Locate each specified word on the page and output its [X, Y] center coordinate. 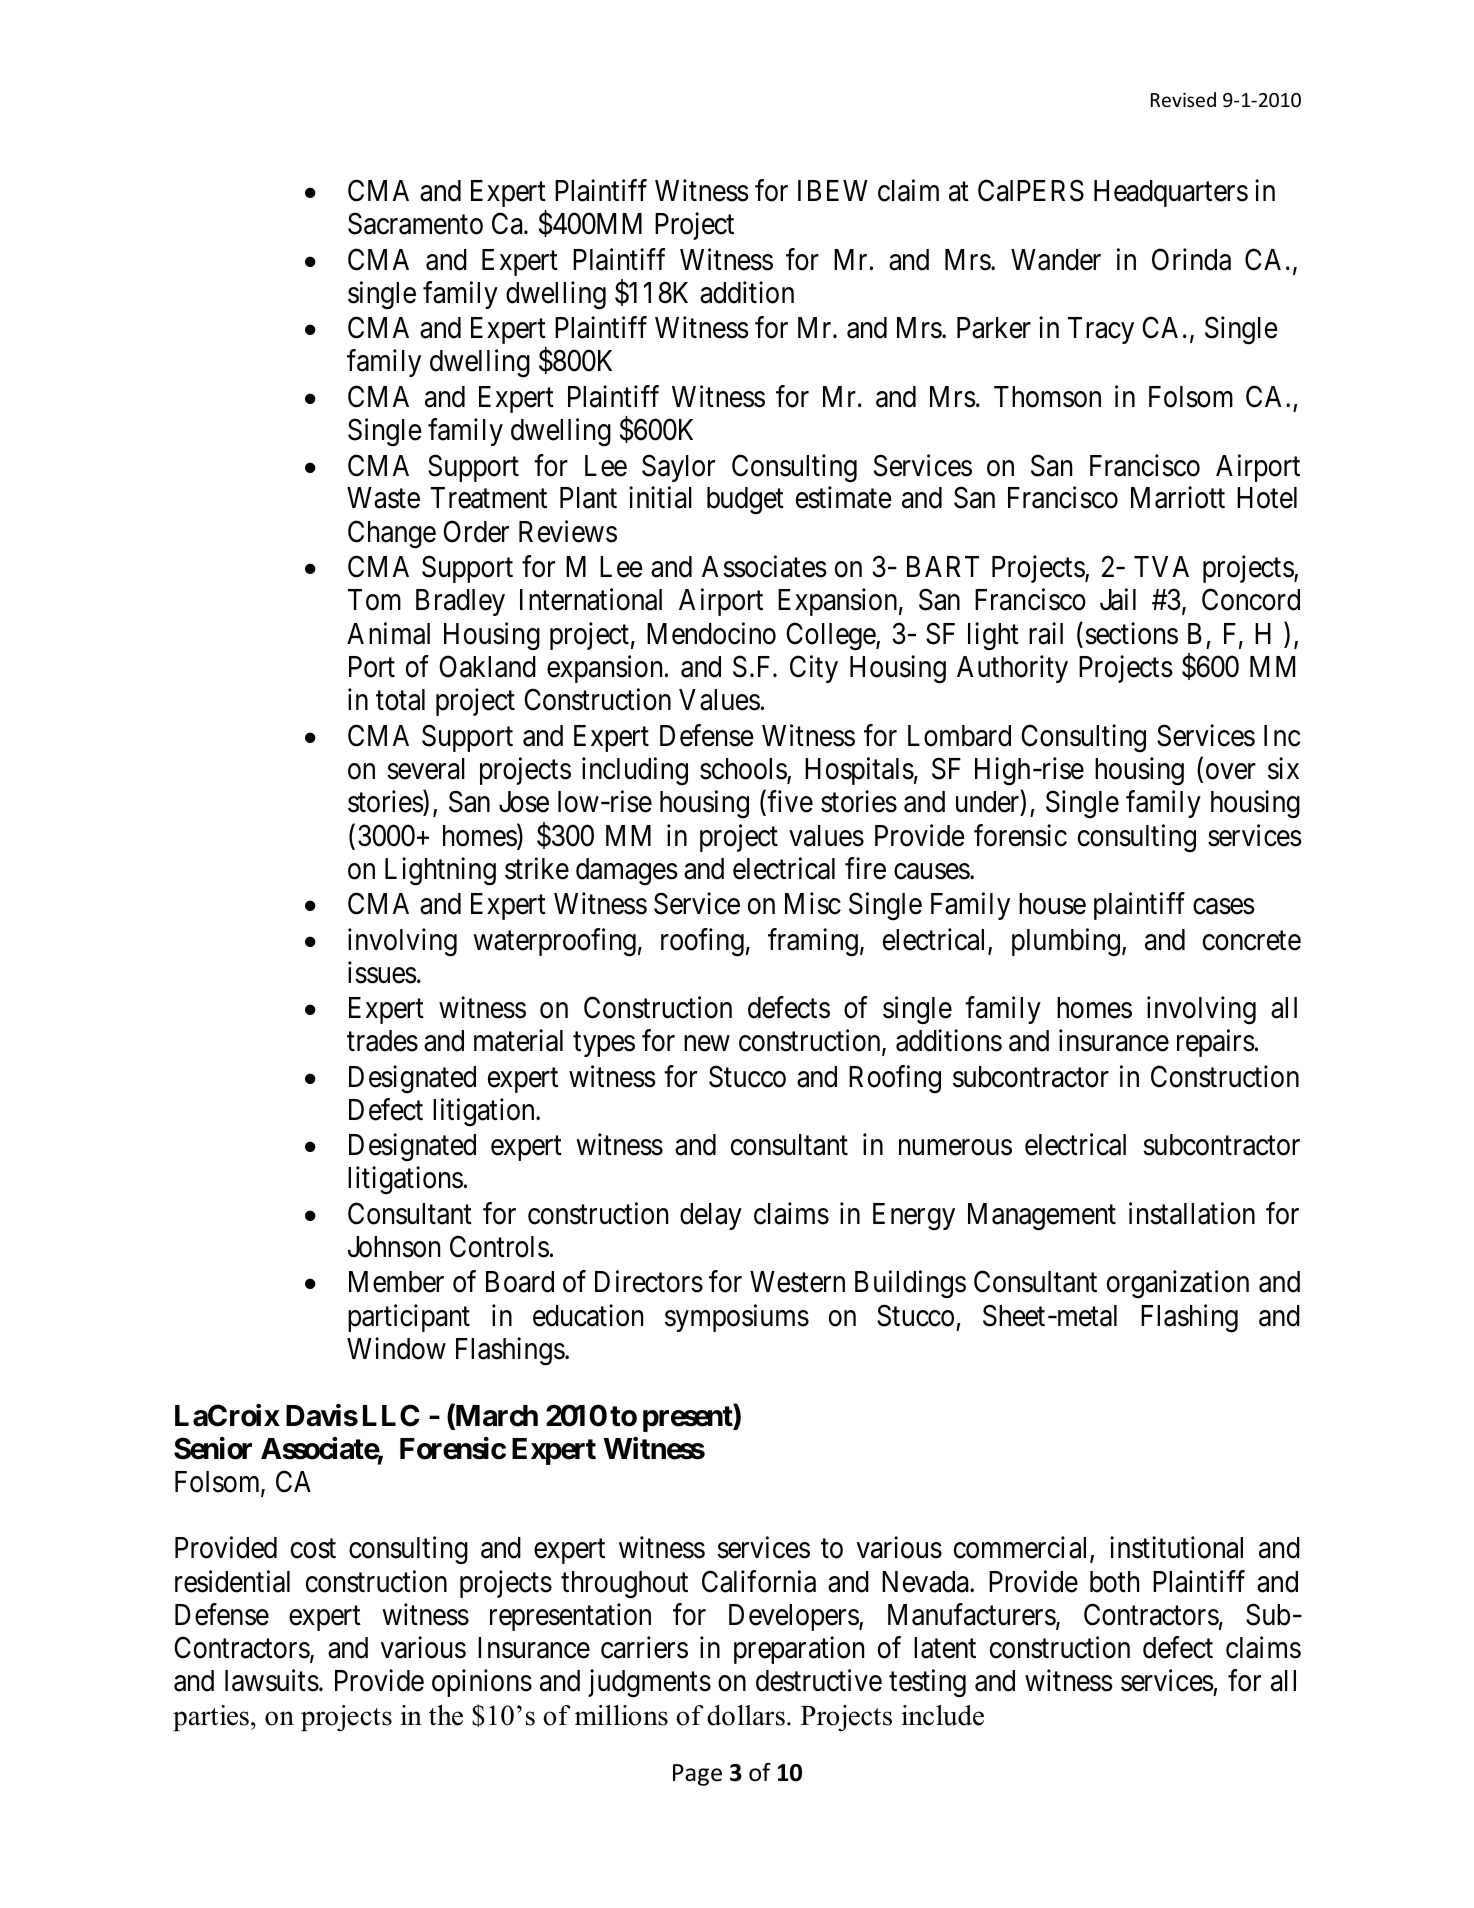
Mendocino [711, 633]
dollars [746, 1715]
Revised [1183, 99]
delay [711, 1216]
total [400, 700]
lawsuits [272, 1680]
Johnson [394, 1247]
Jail [1118, 600]
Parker [994, 328]
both [1114, 1582]
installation [1192, 1213]
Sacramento [415, 224]
